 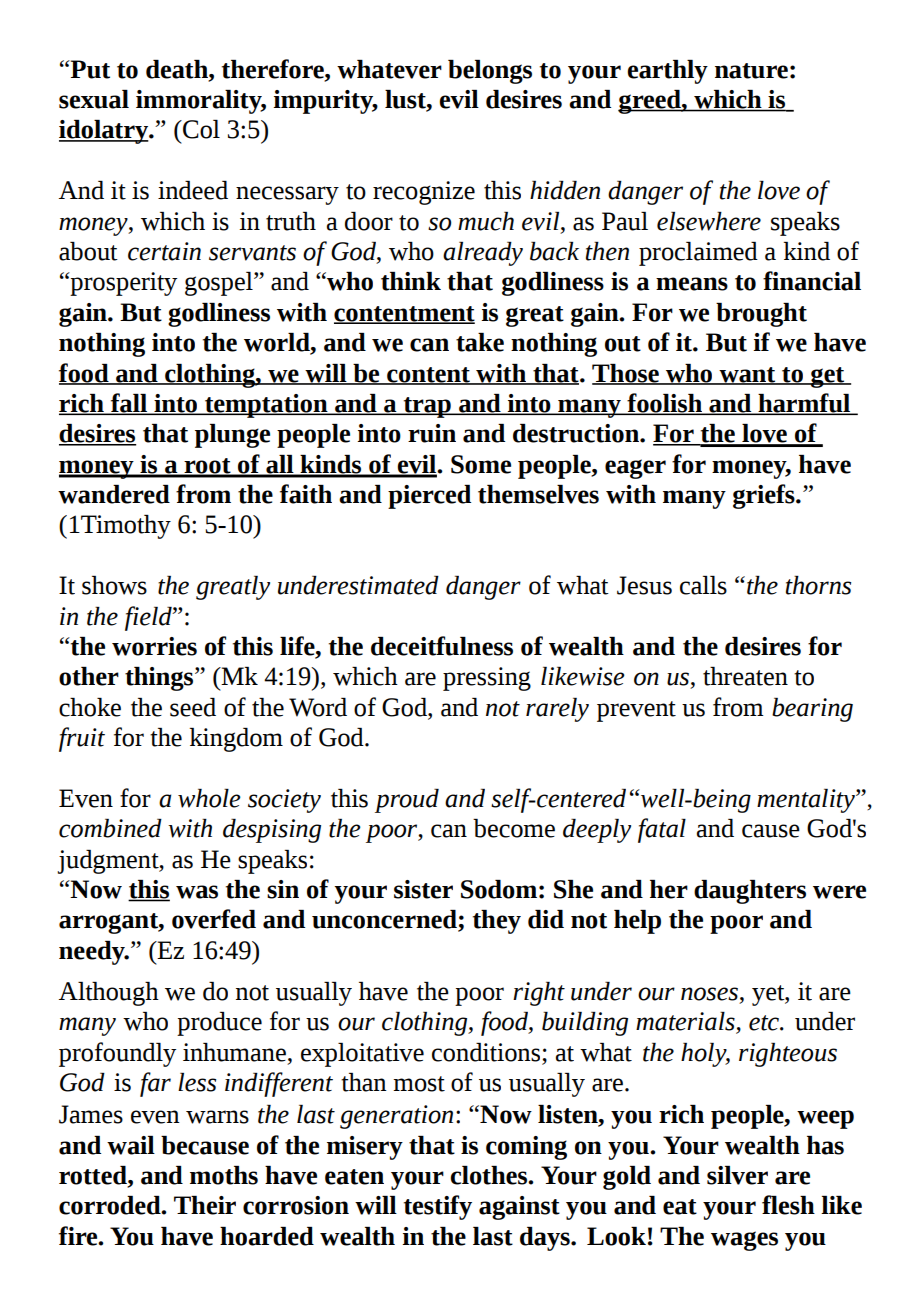 What do you see at coordinates (490, 72) in the screenshot?
I see `belongs` at bounding box center [490, 72].
